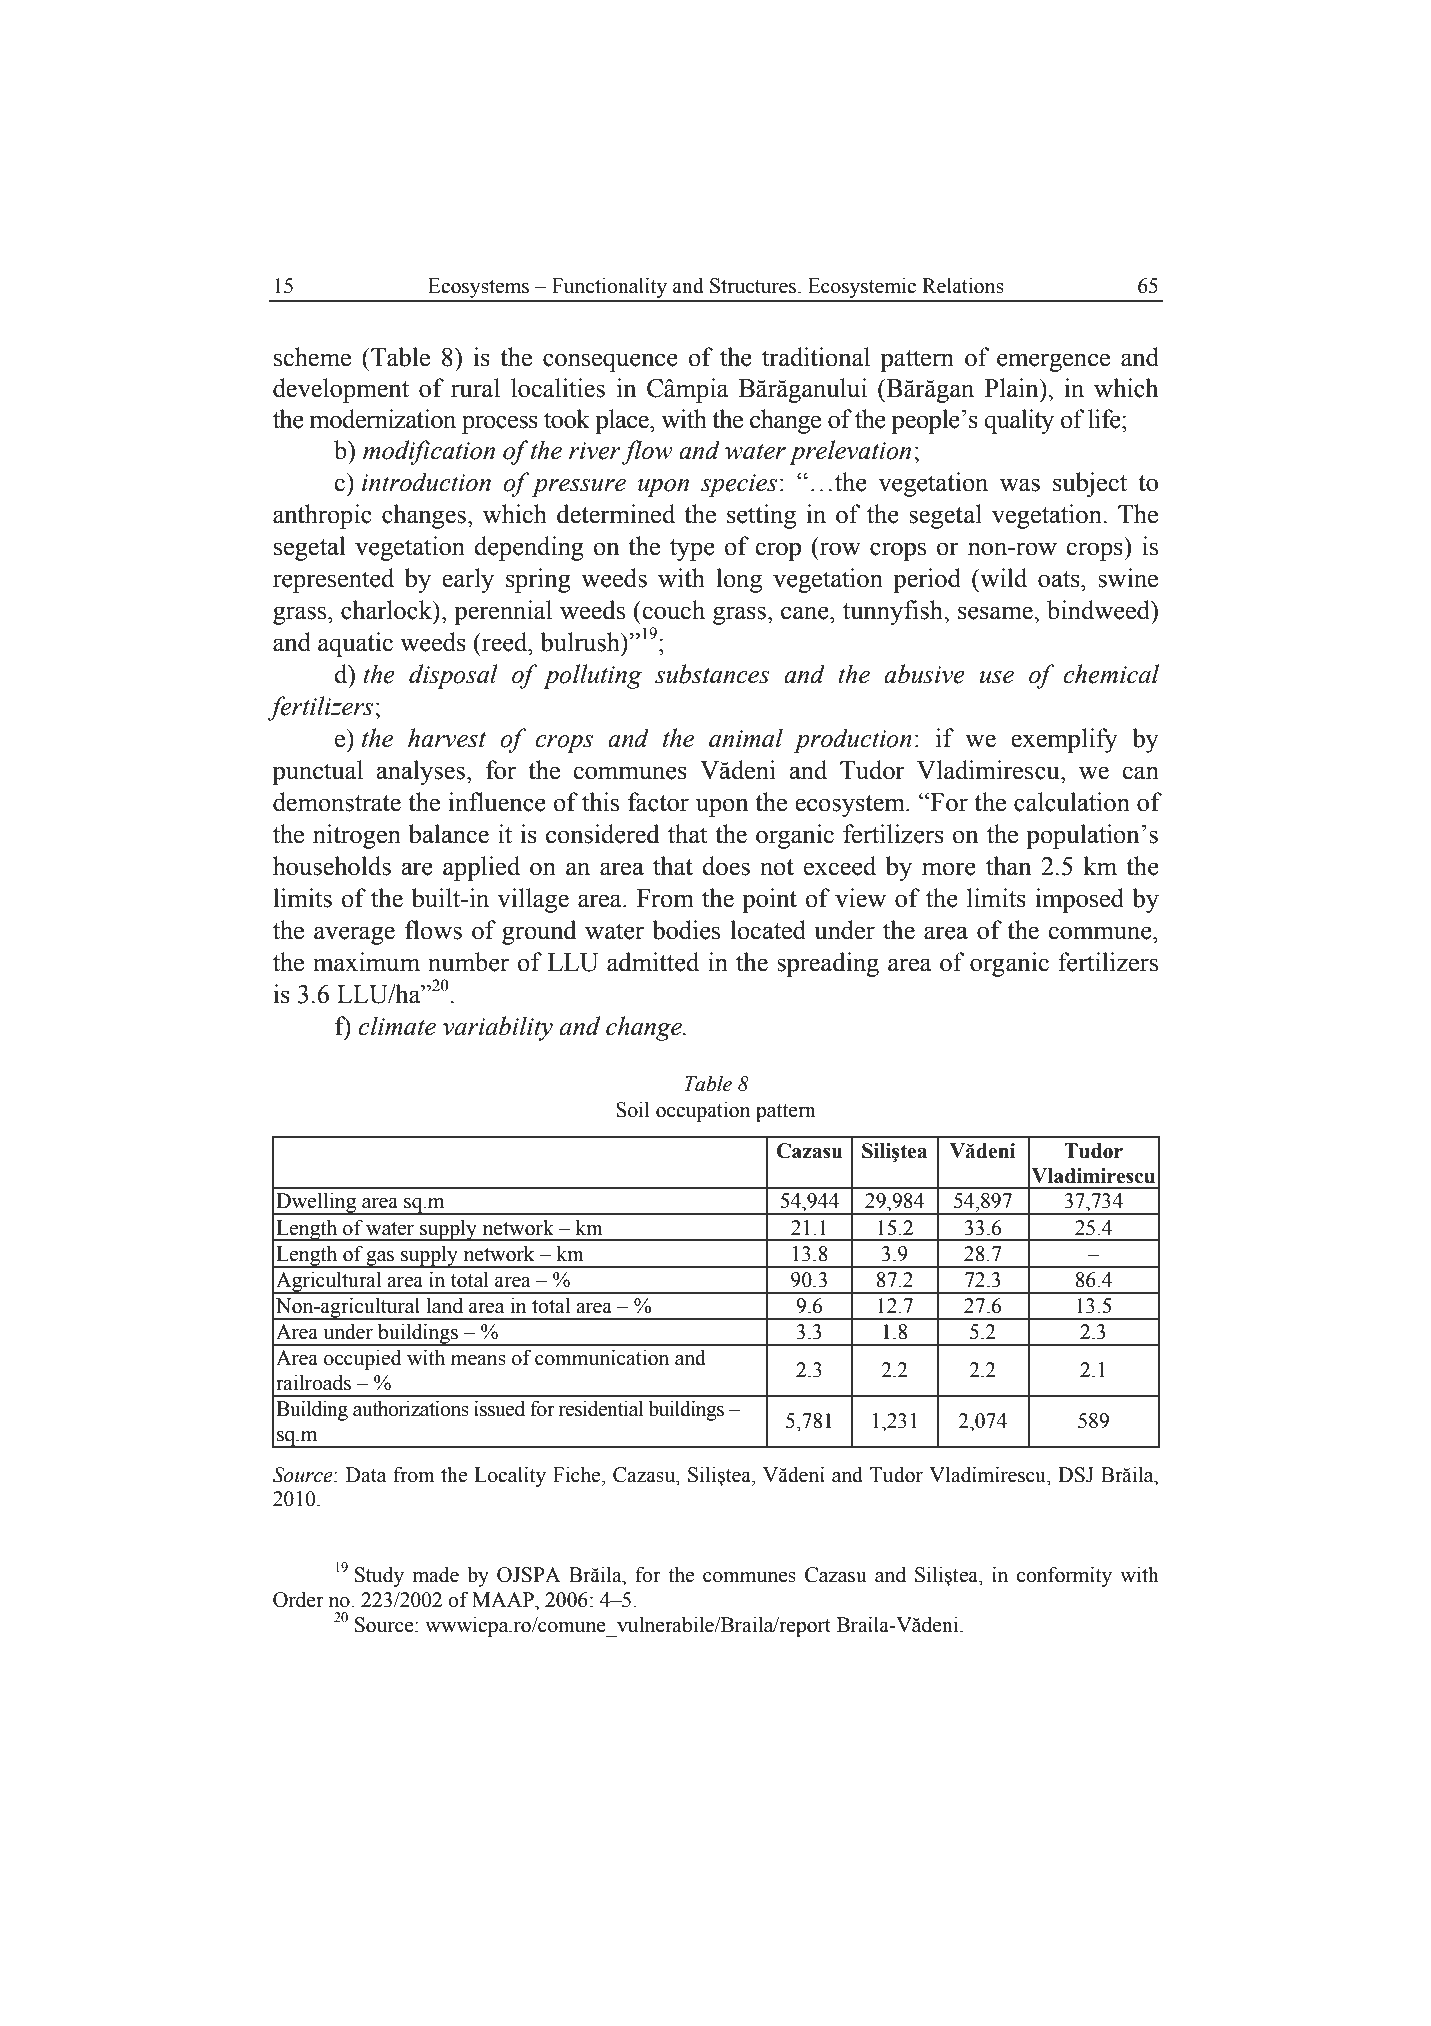 This screenshot has width=1431, height=2026. What do you see at coordinates (379, 1577) in the screenshot?
I see `Study` at bounding box center [379, 1577].
